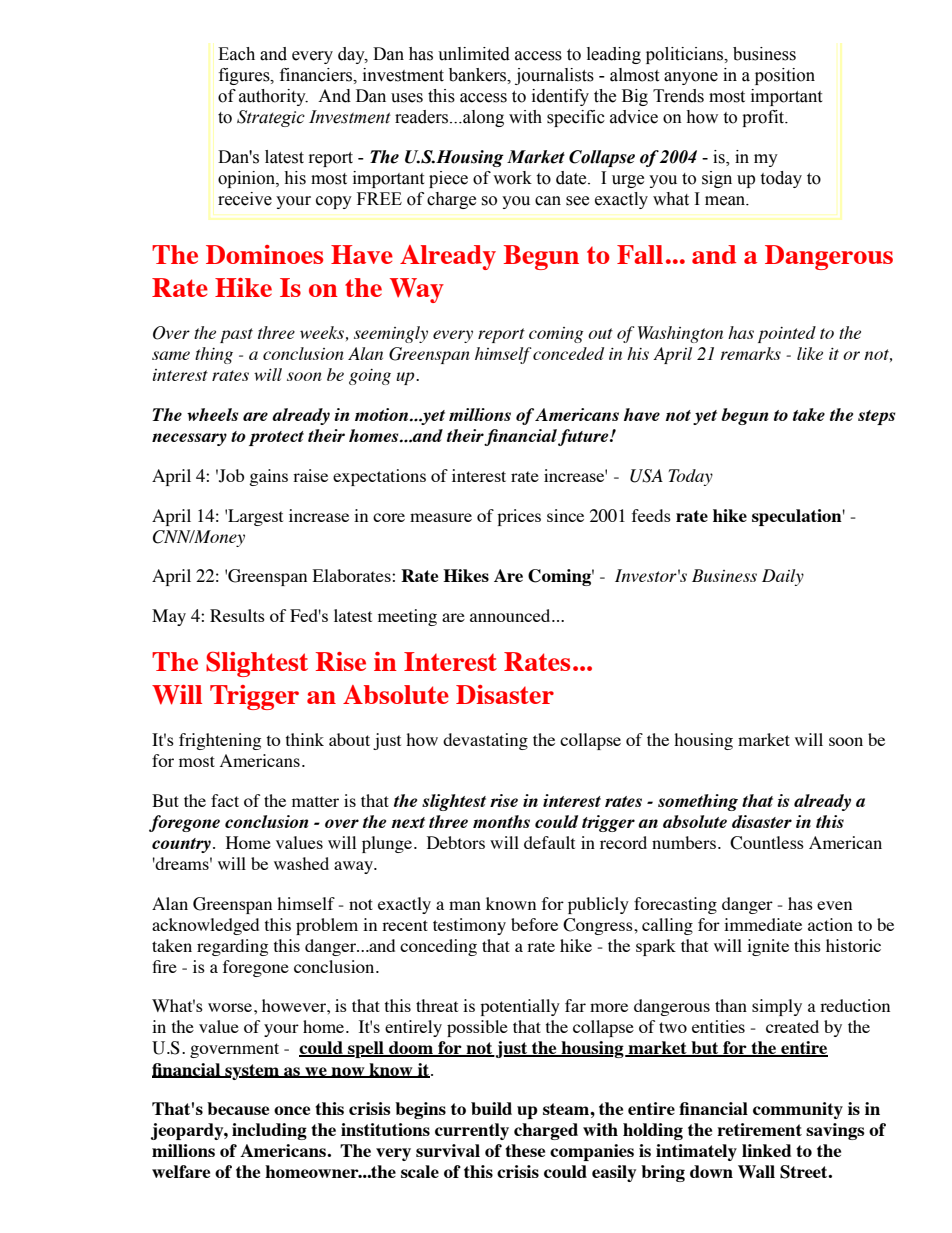  Describe the element at coordinates (549, 842) in the screenshot. I see `default` at that location.
